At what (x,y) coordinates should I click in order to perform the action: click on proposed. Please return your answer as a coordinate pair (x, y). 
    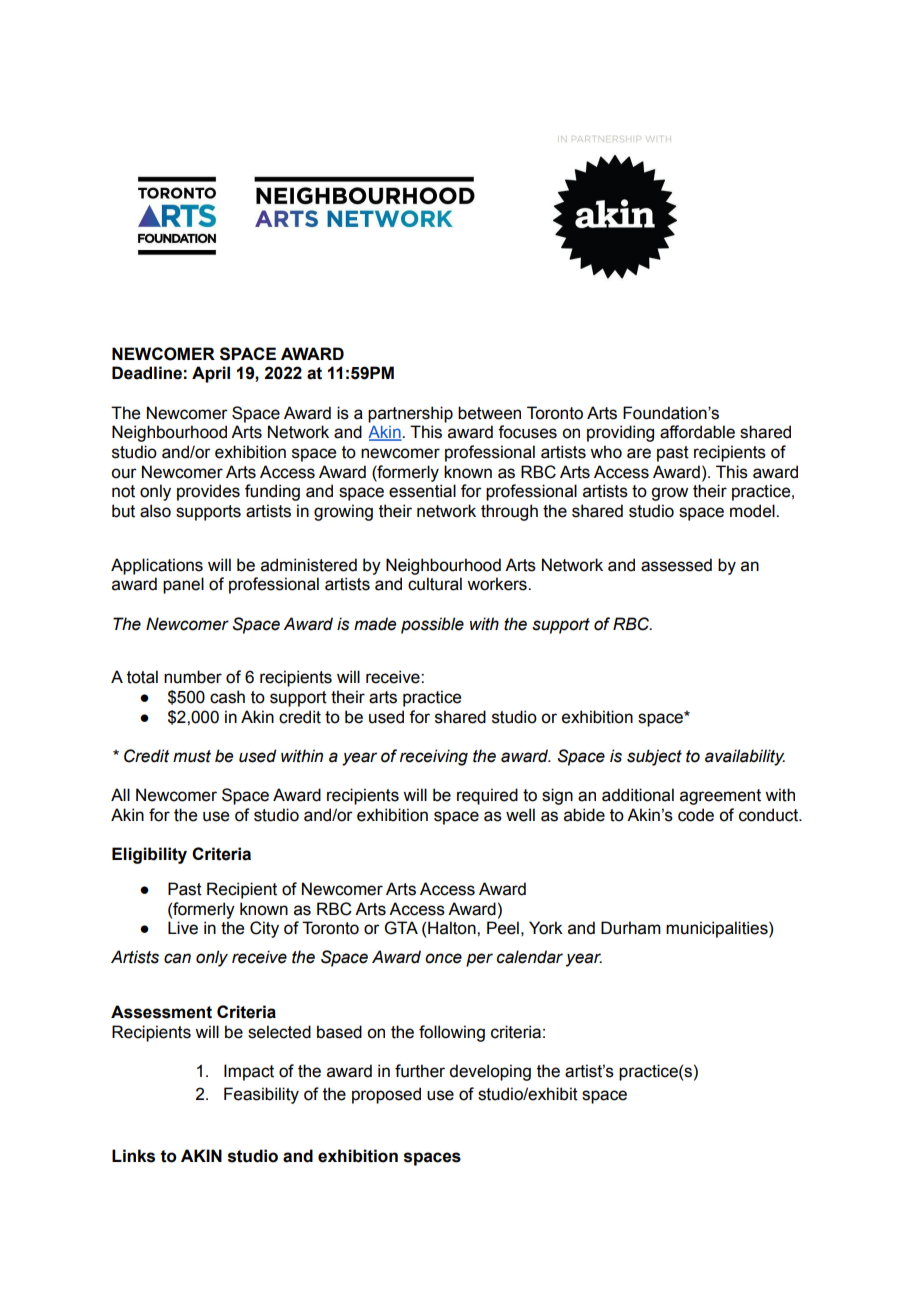
    Looking at the image, I should click on (386, 1095).
